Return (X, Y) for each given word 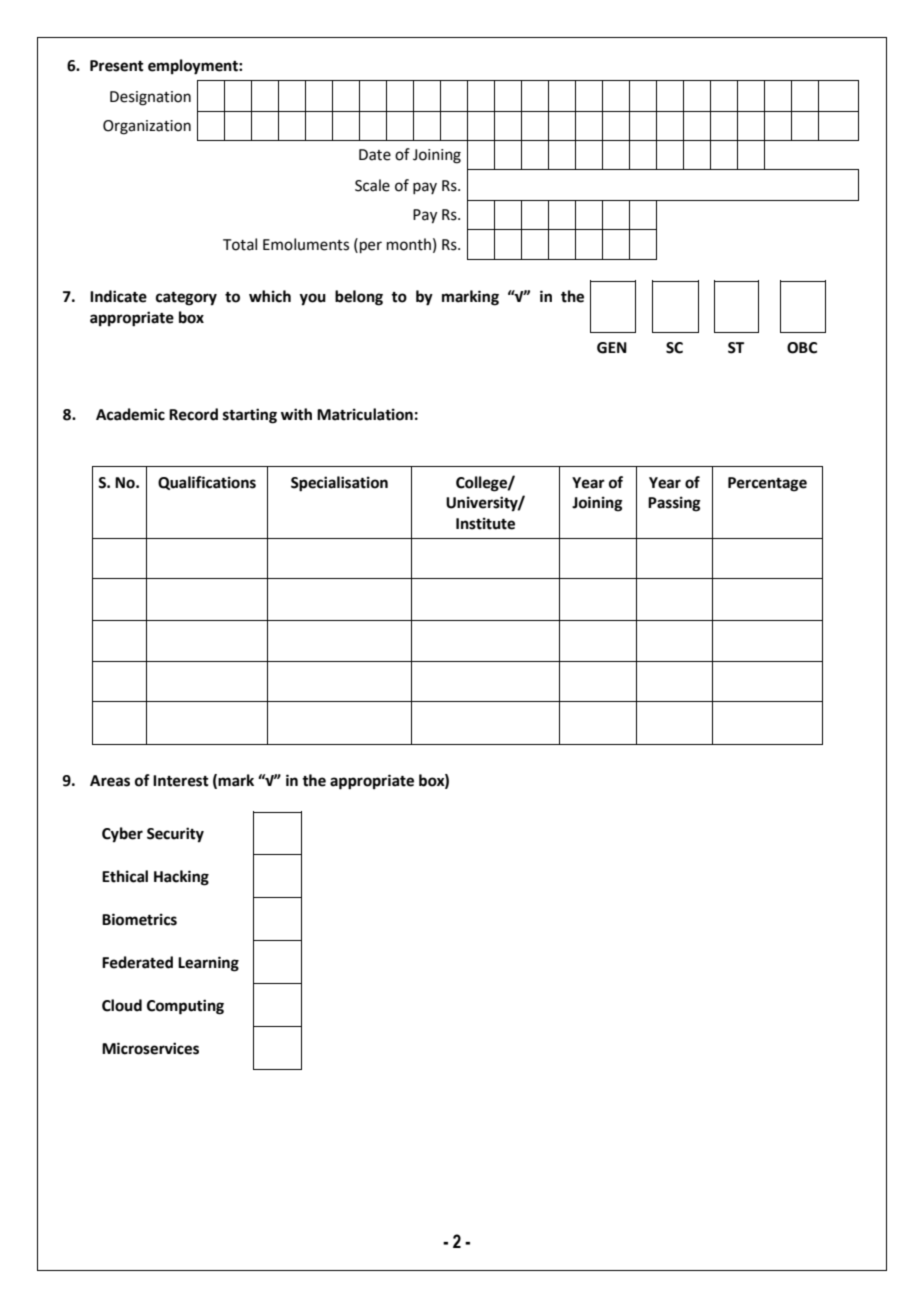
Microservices (150, 1048)
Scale (372, 185)
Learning (208, 964)
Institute (485, 523)
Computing (185, 1007)
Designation (150, 98)
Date (375, 155)
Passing (674, 504)
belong (359, 298)
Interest (181, 781)
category (186, 299)
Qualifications (207, 483)
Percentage (767, 484)
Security (175, 835)
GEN (612, 348)
